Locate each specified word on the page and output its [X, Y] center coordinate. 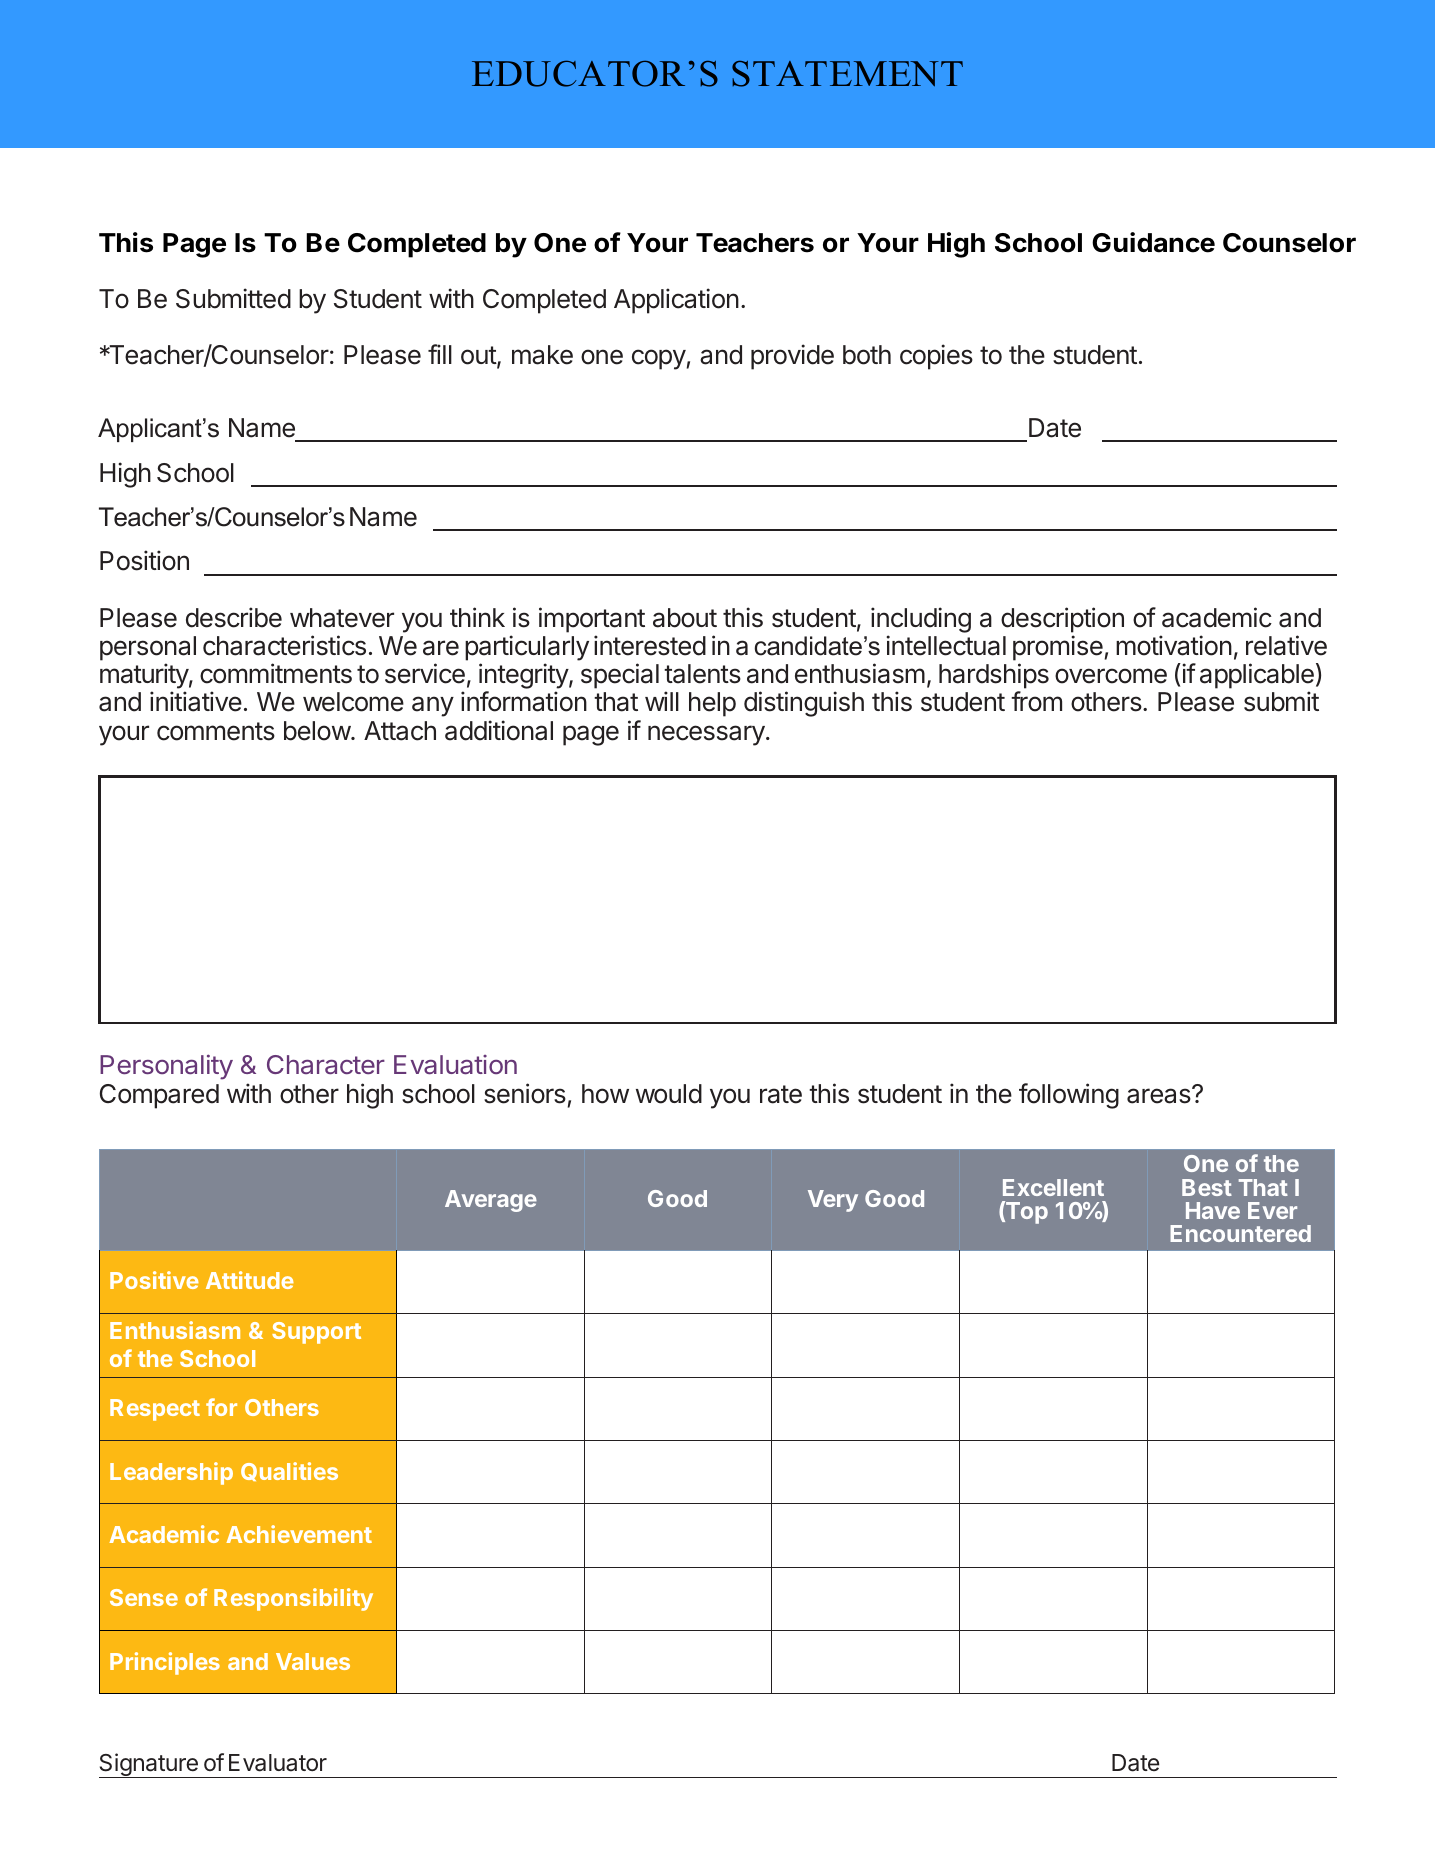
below [318, 731]
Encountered [1240, 1233]
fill [440, 354]
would [669, 1094]
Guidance [1153, 242]
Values [313, 1661]
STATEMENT [847, 74]
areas [1160, 1095]
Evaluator [278, 1763]
